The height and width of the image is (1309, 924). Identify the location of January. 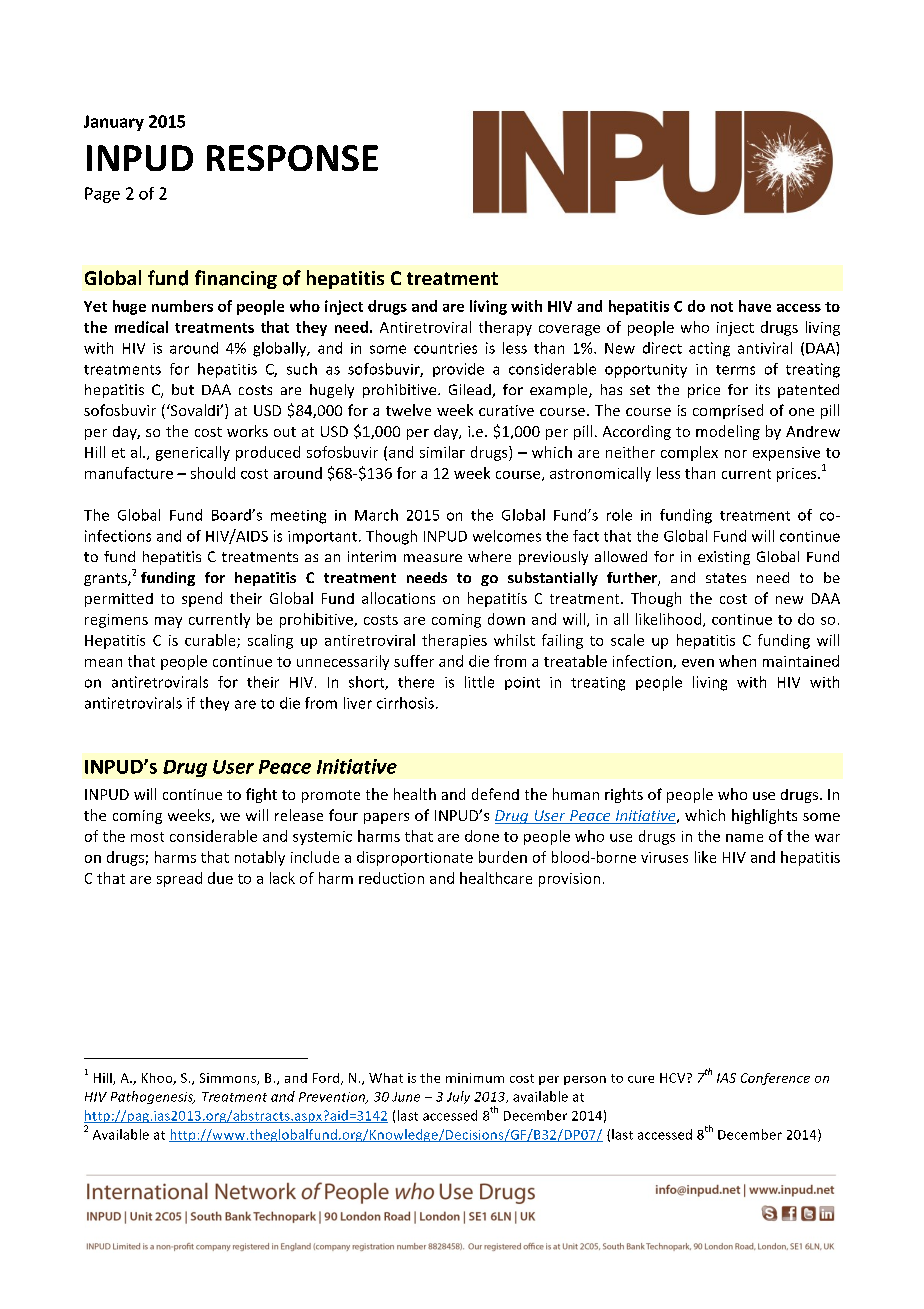
(114, 123).
